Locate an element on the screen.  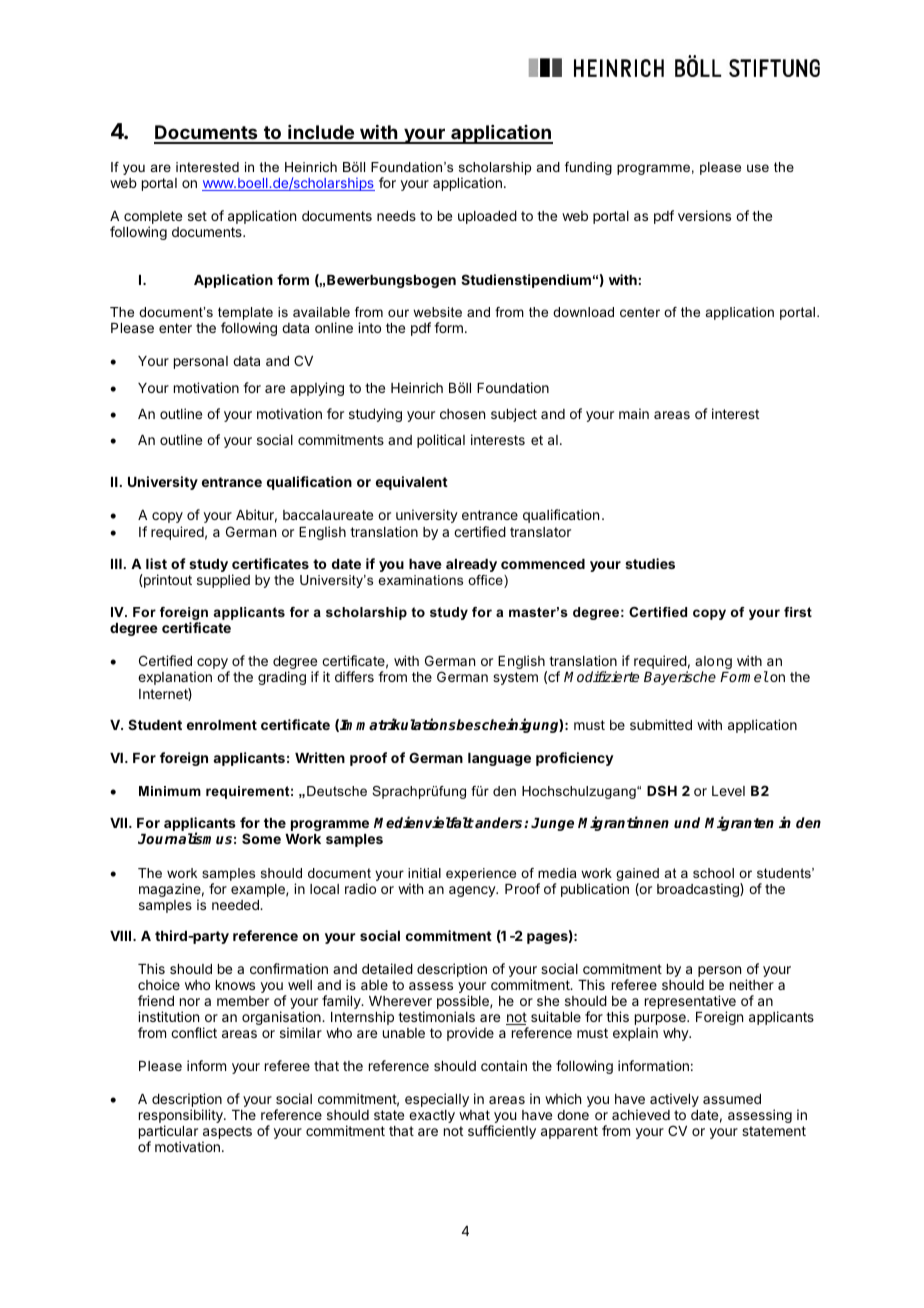
system is located at coordinates (515, 678).
